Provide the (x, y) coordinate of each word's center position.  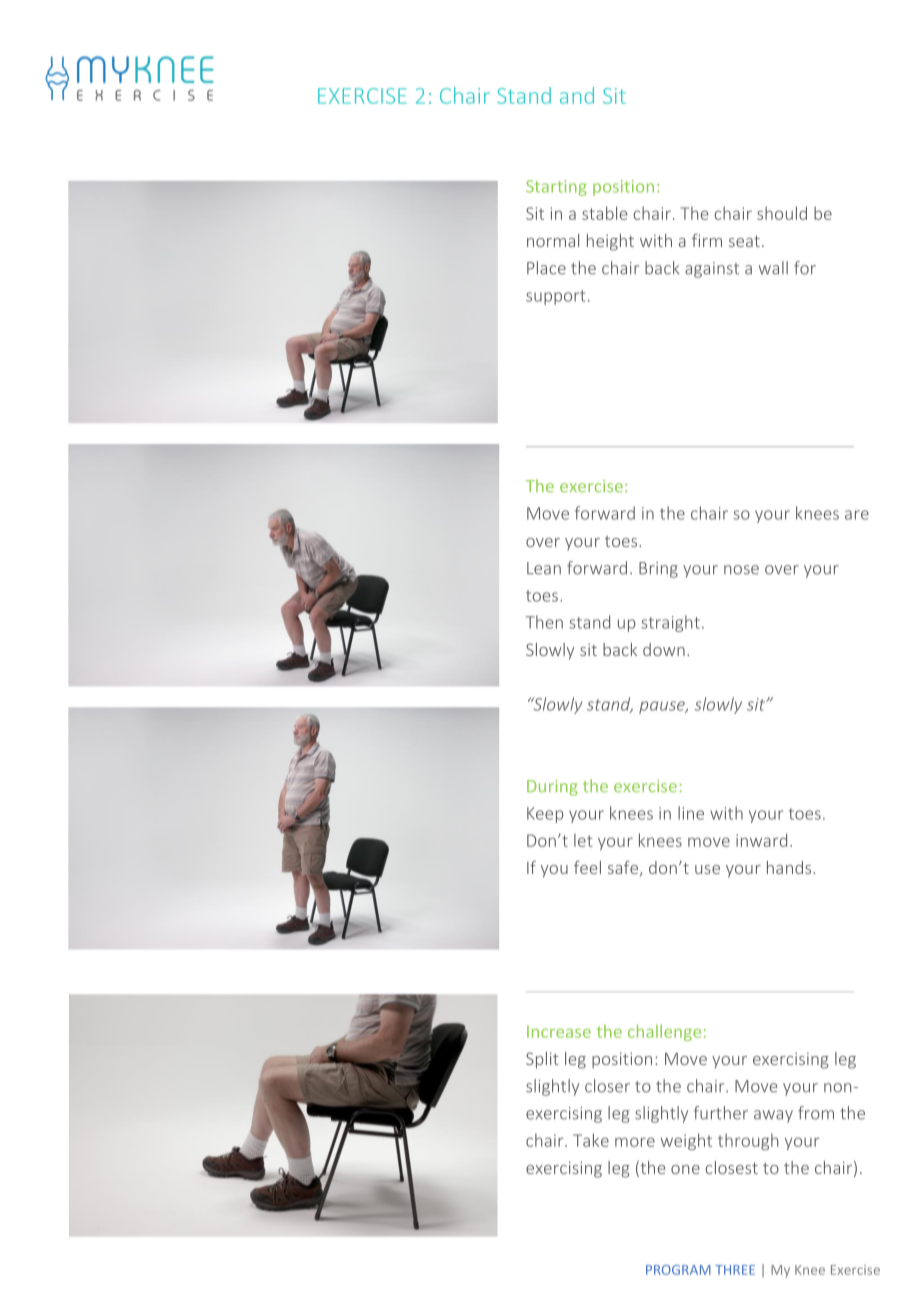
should (782, 213)
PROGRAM (678, 1270)
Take (591, 1140)
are (857, 515)
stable (605, 213)
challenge (664, 1033)
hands (790, 867)
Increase (559, 1031)
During (552, 788)
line (691, 813)
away (773, 1116)
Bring (658, 570)
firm (707, 240)
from (816, 1113)
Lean (544, 568)
